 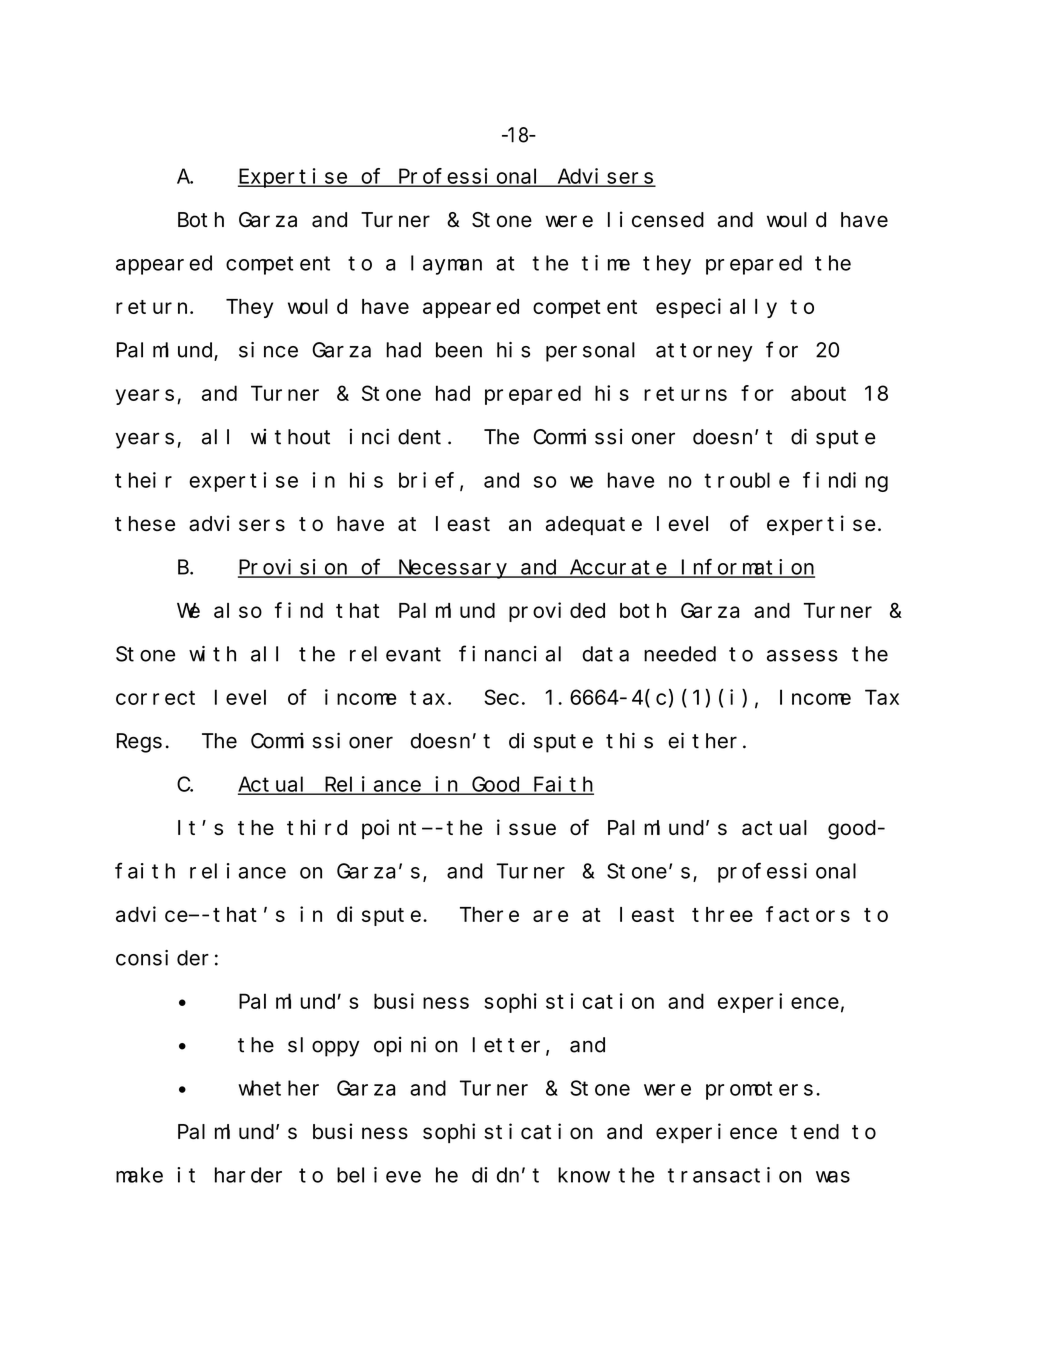 I want to click on harder, so click(x=248, y=1175).
